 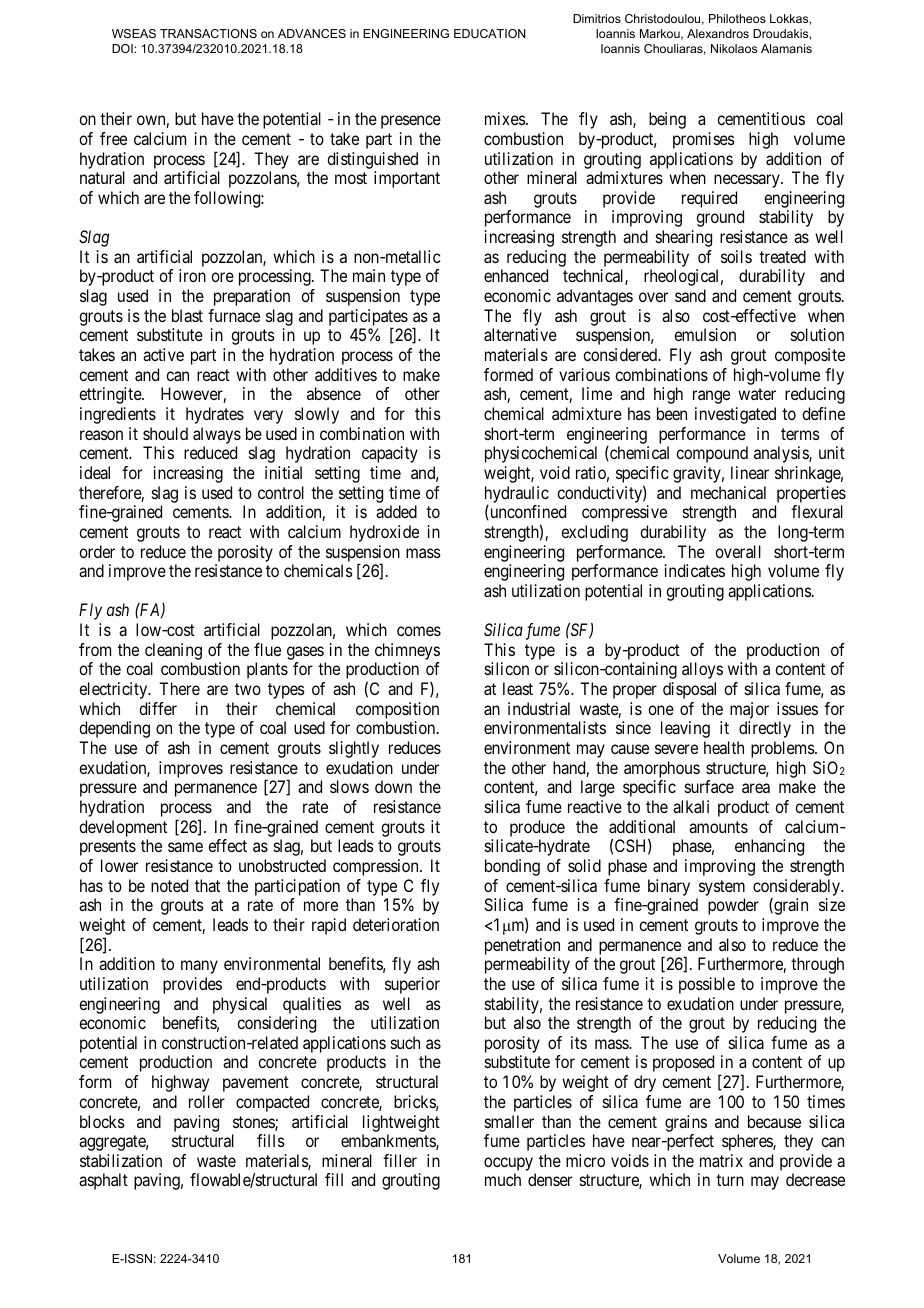 I want to click on noted, so click(x=169, y=885).
